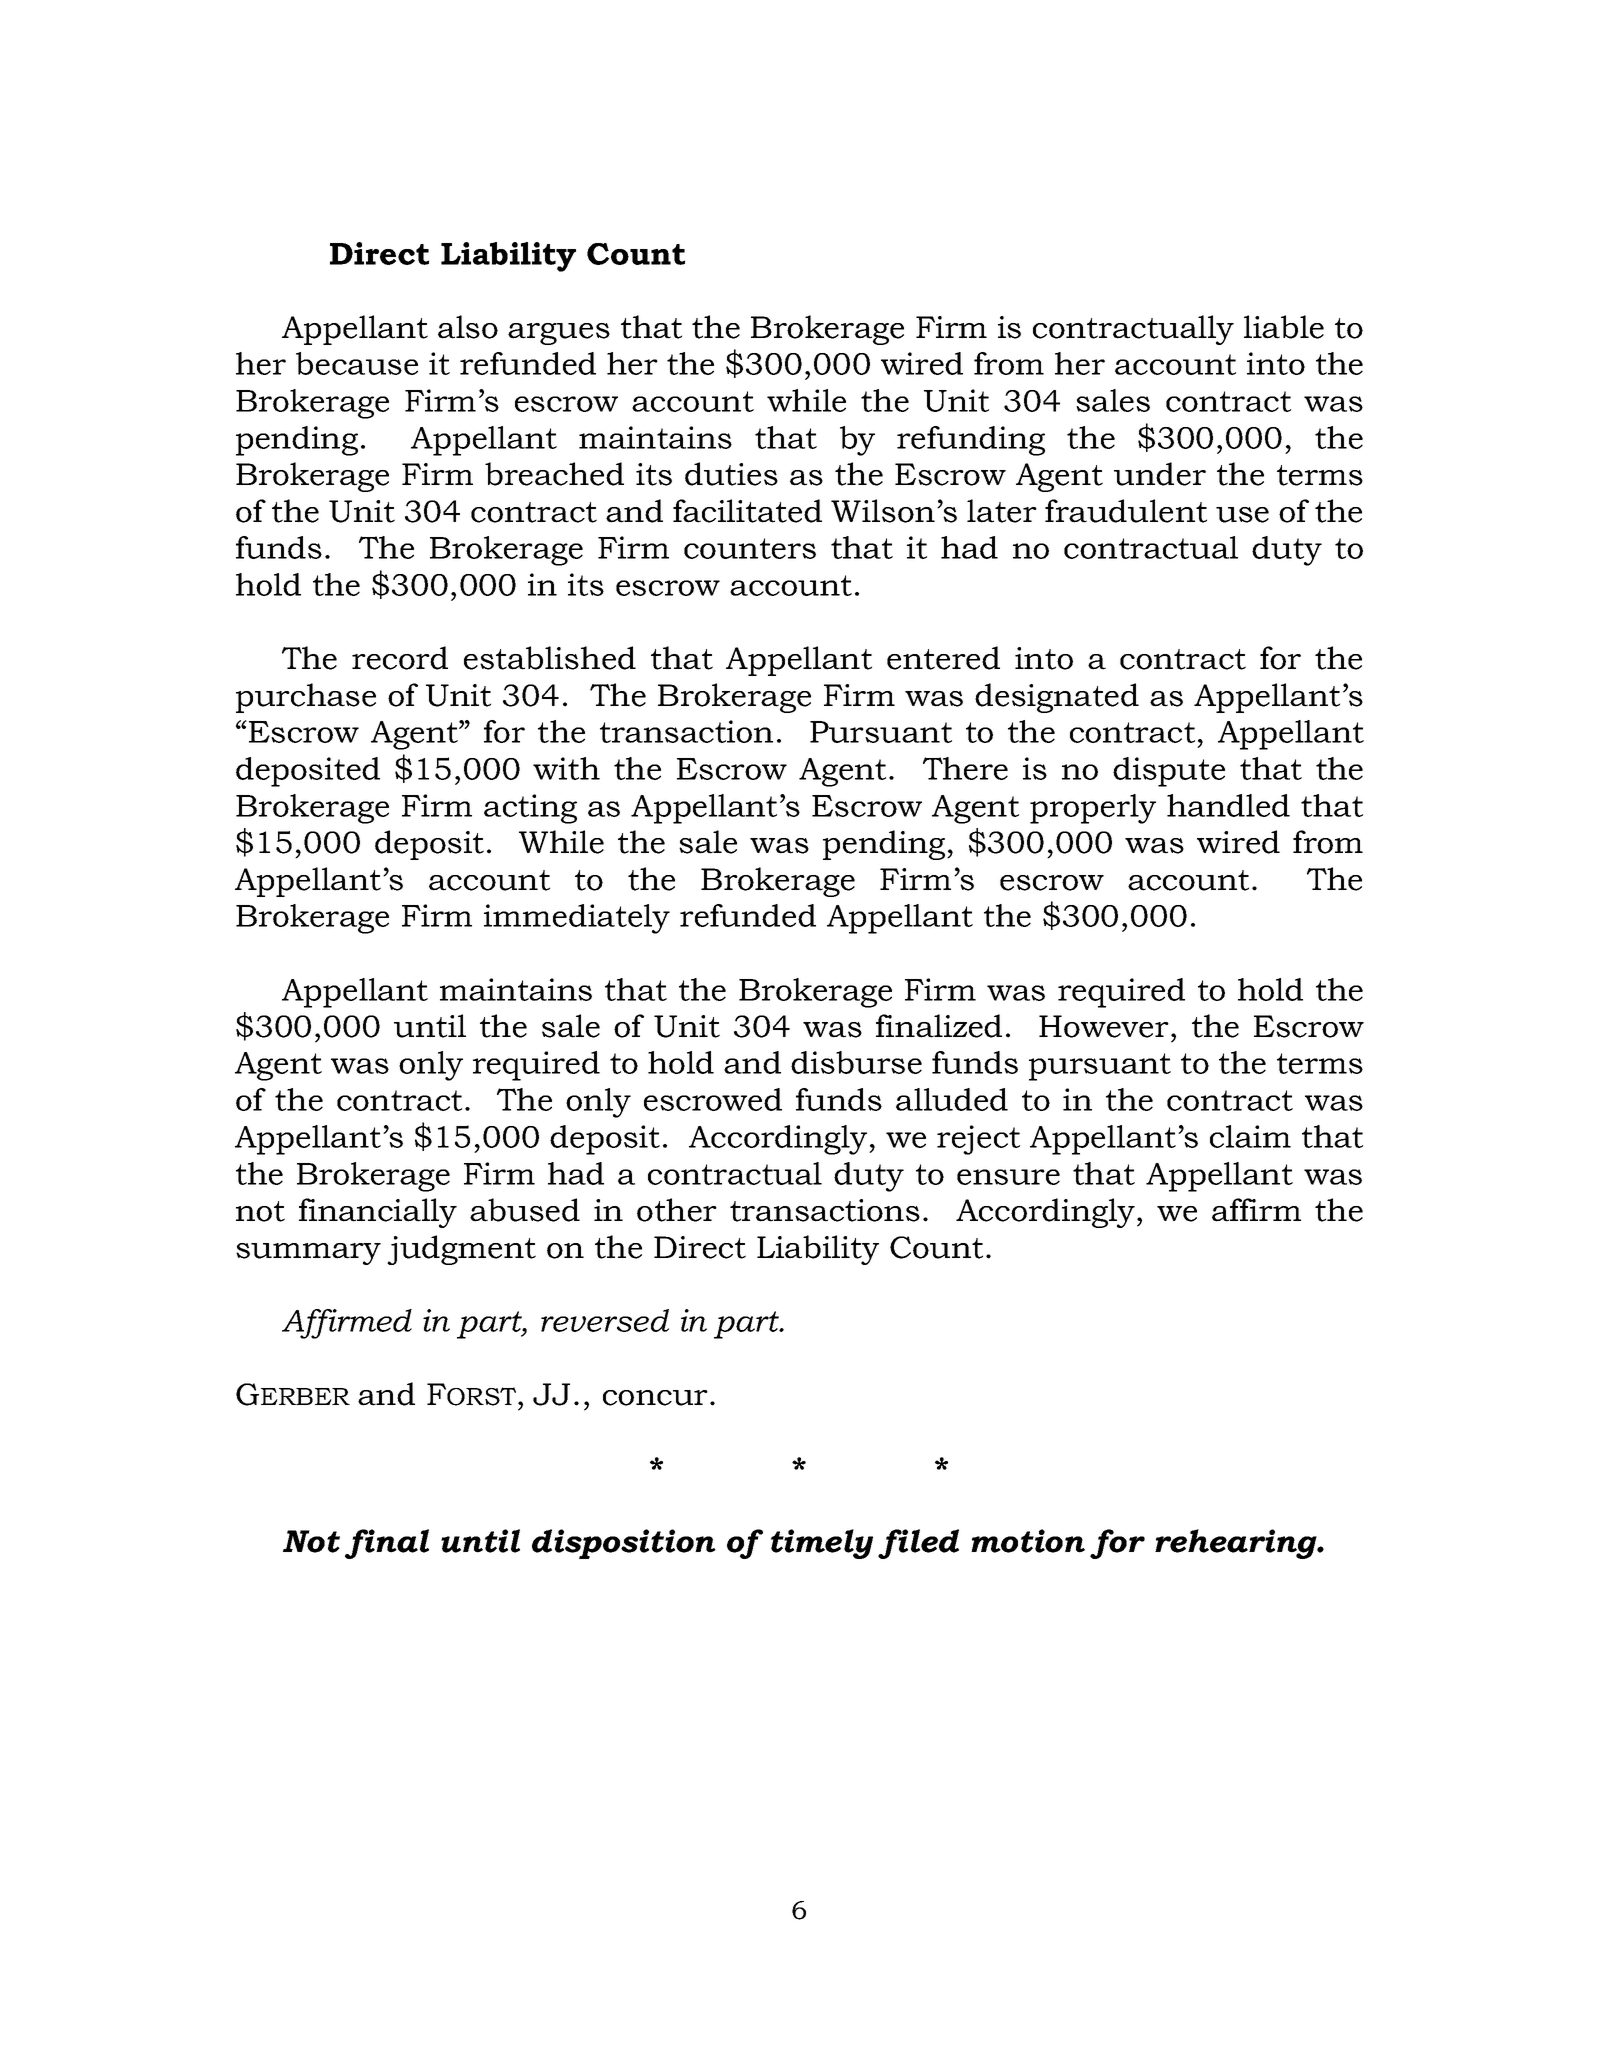 The image size is (1599, 2069). Describe the element at coordinates (1104, 1026) in the image. I see `However` at that location.
